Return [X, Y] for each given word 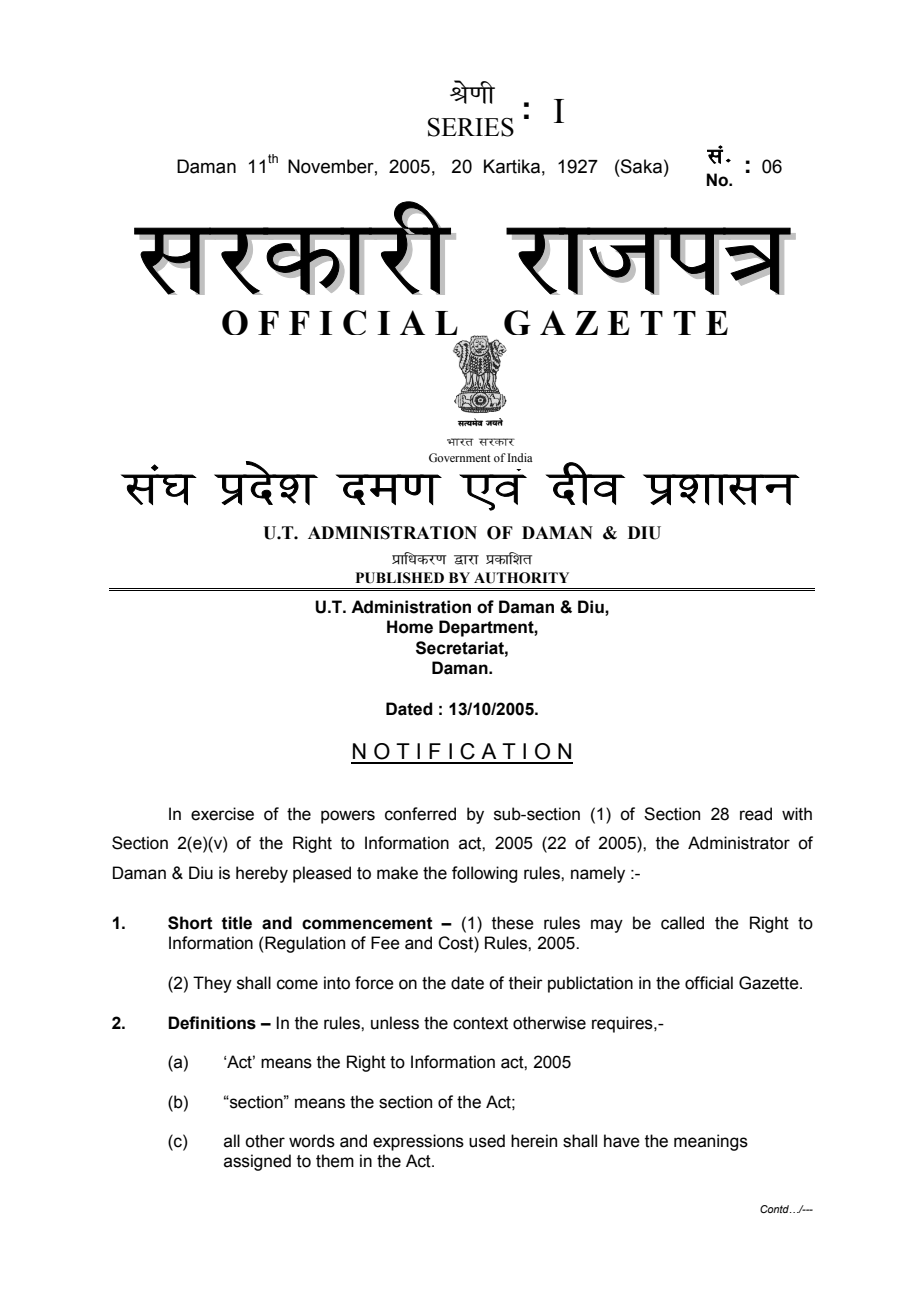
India [520, 457]
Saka [641, 166]
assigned [257, 1162]
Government [460, 457]
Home [410, 627]
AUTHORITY [521, 578]
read [756, 814]
